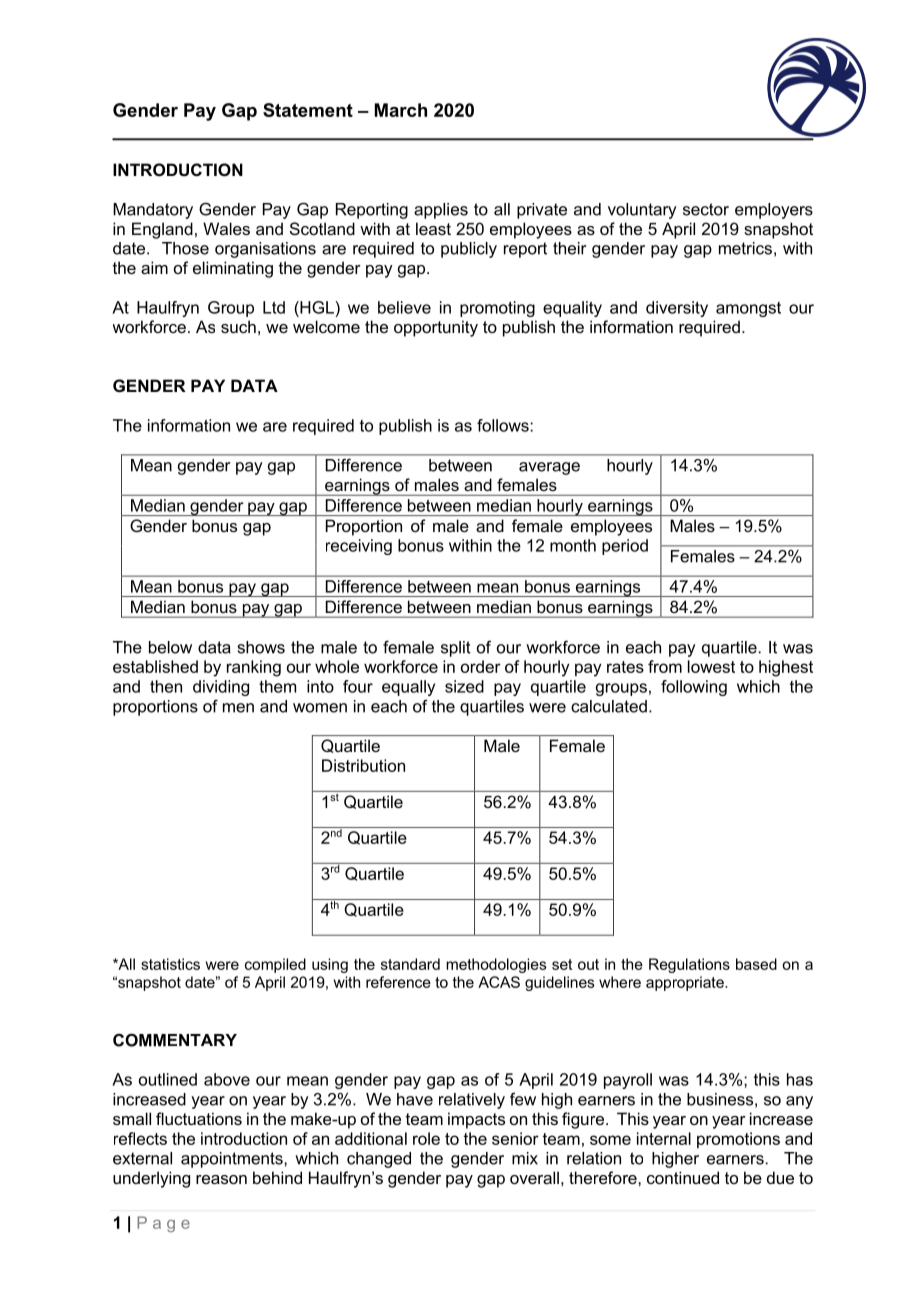 Image resolution: width=924 pixels, height=1308 pixels. What do you see at coordinates (534, 1177) in the image?
I see `overall` at bounding box center [534, 1177].
